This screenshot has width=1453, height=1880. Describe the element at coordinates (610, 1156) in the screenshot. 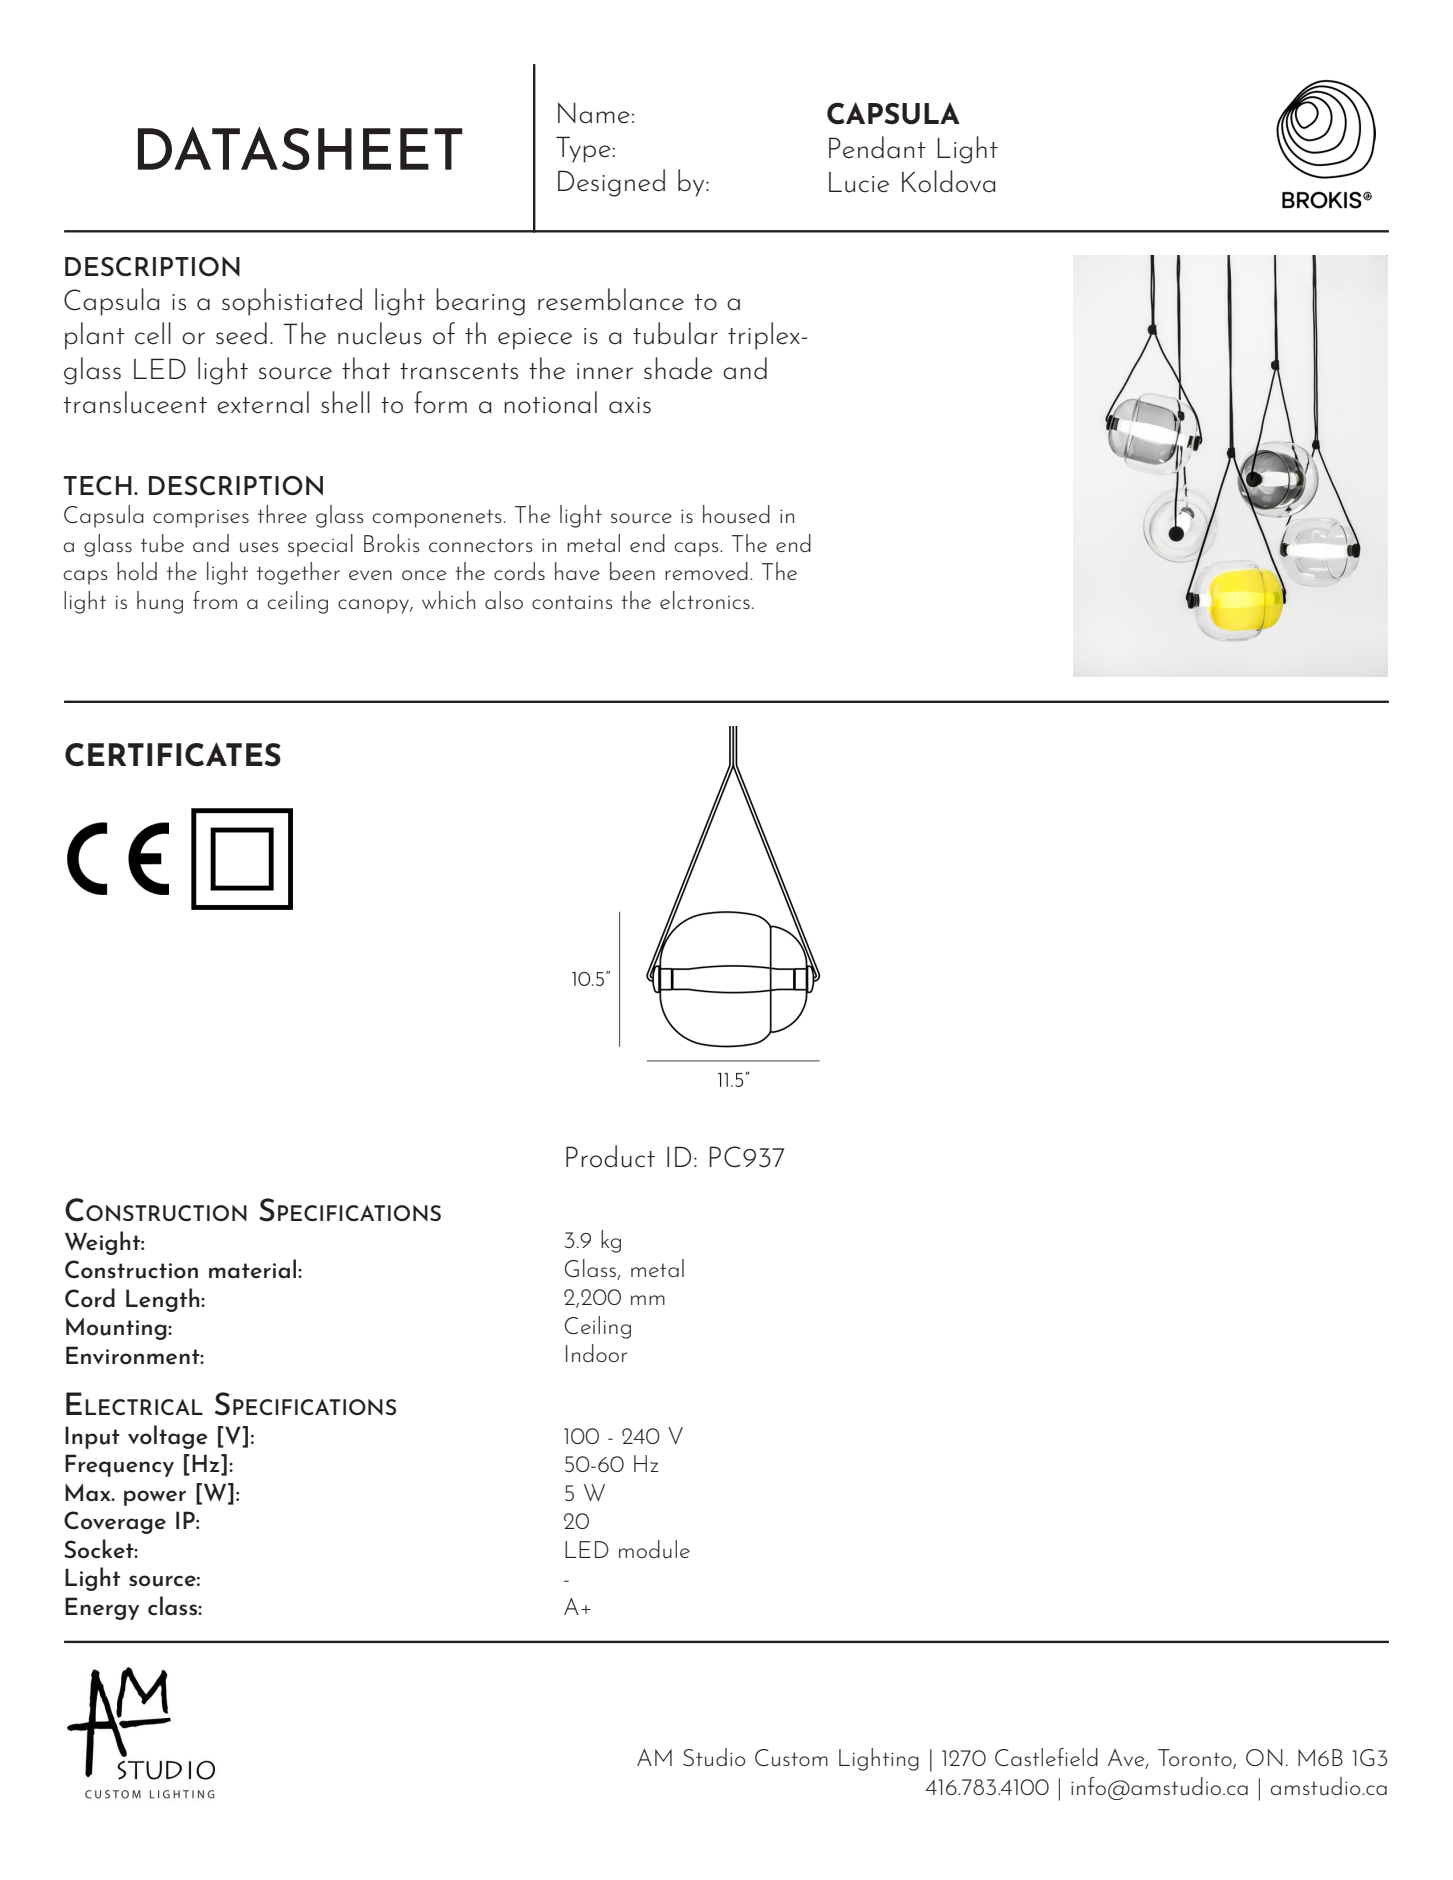

I see `Product` at that location.
